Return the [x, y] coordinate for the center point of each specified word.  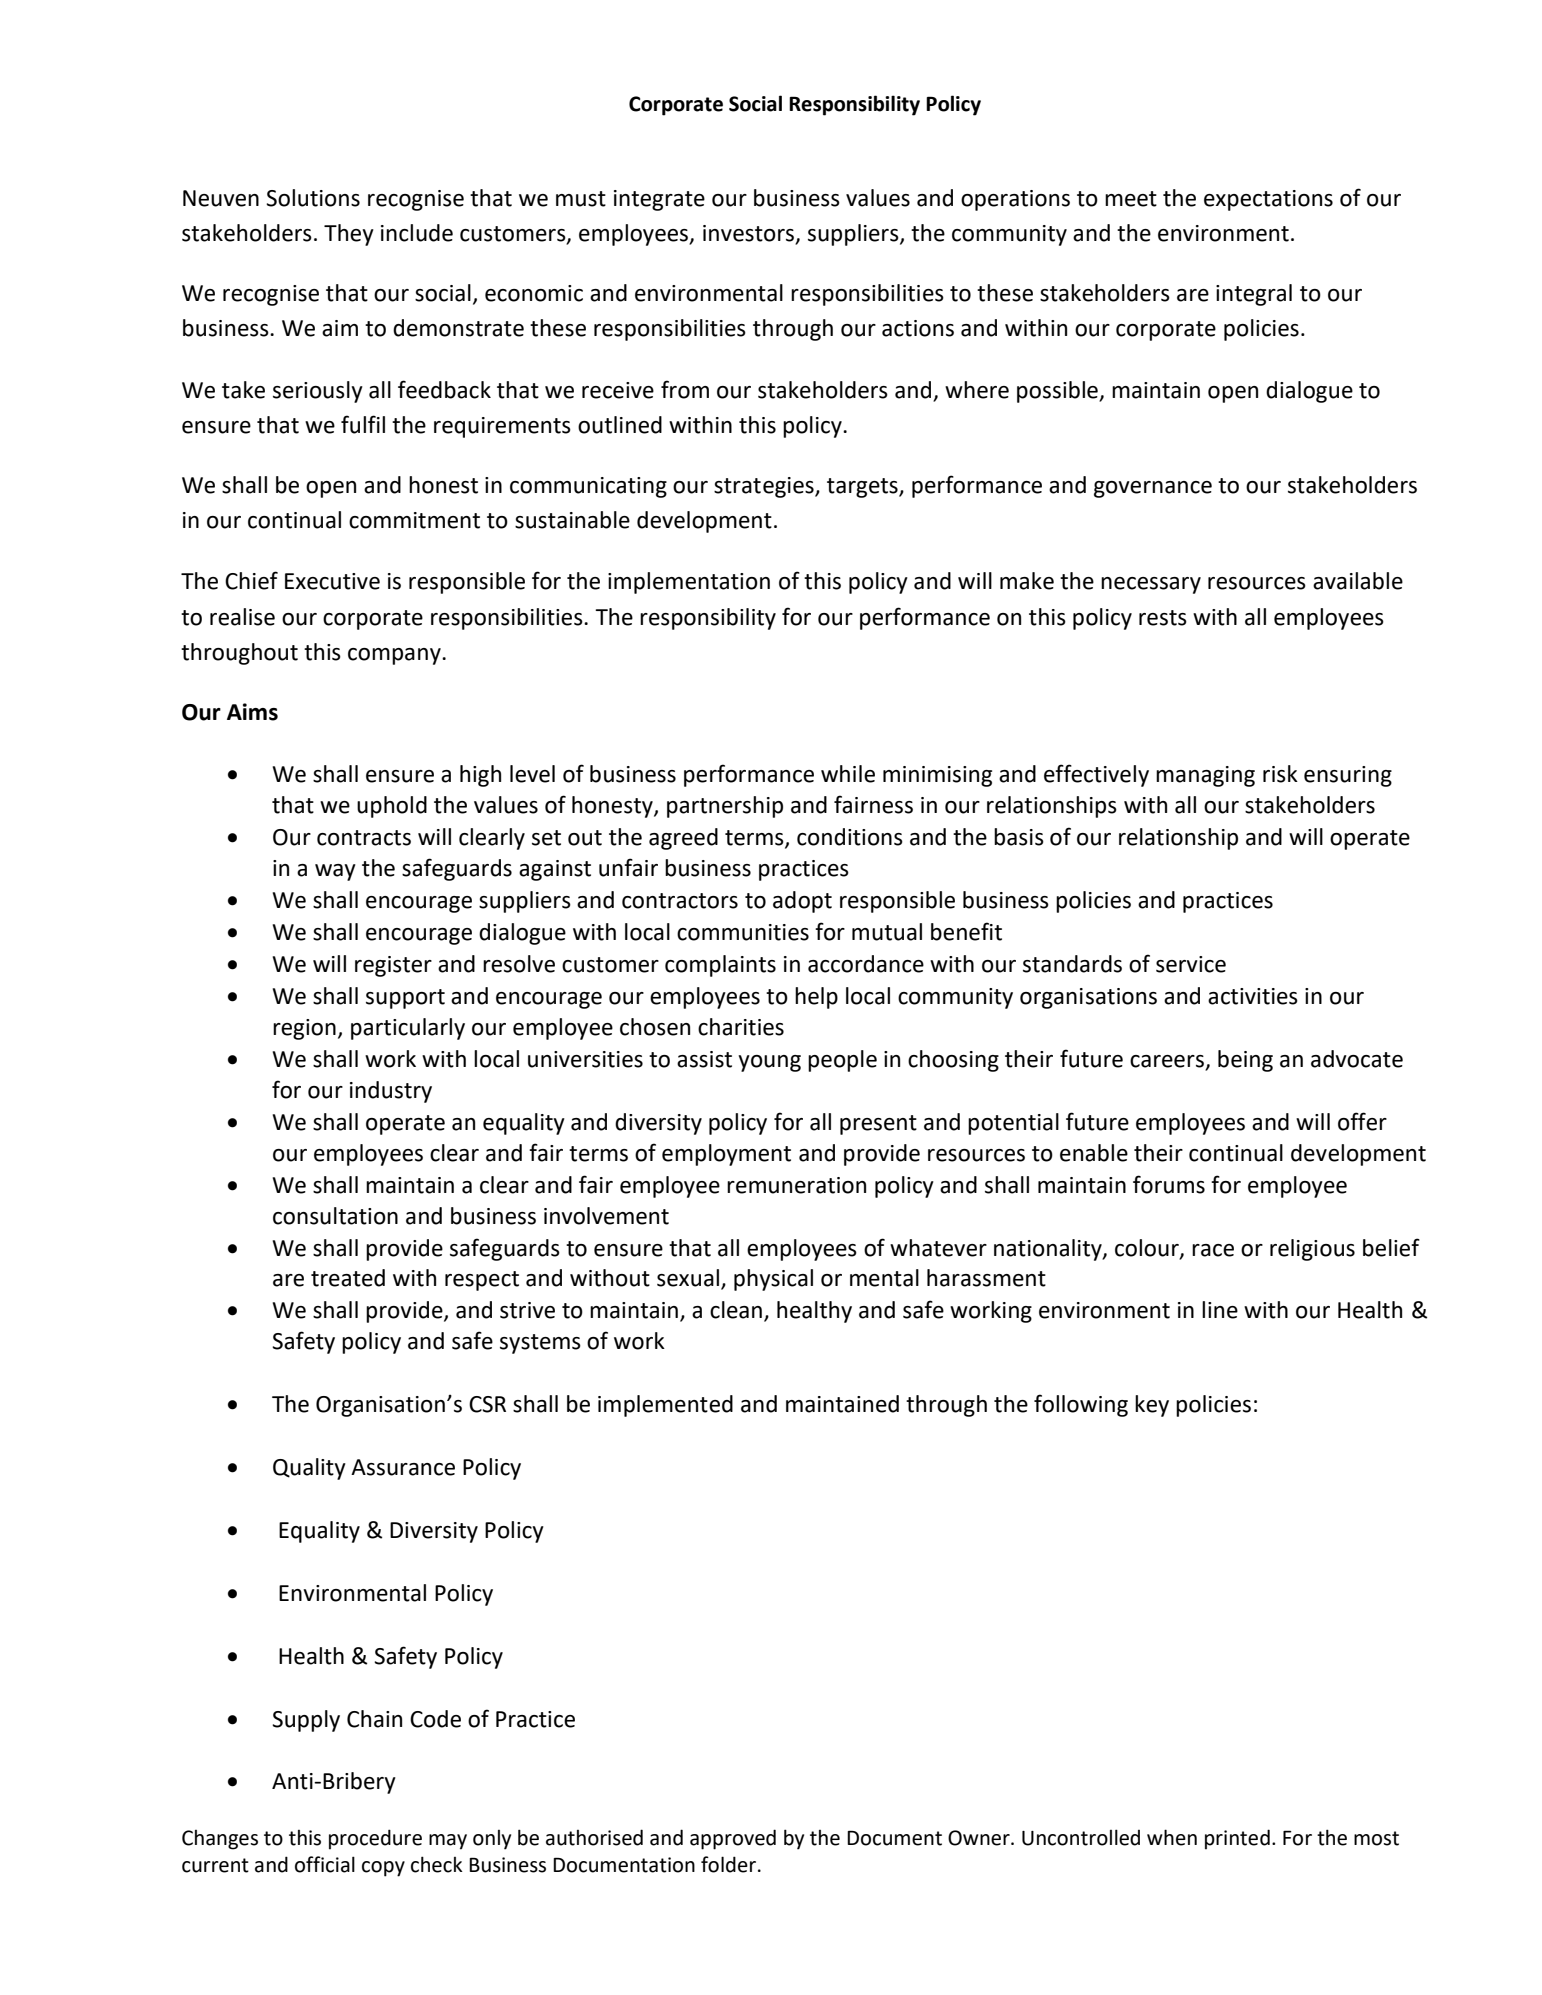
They [349, 235]
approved [733, 1839]
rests [1163, 618]
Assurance [403, 1467]
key [1152, 1406]
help [816, 998]
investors [750, 234]
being [1245, 1061]
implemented [665, 1406]
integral [1254, 295]
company [395, 656]
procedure [375, 1839]
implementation [689, 583]
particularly [408, 1029]
